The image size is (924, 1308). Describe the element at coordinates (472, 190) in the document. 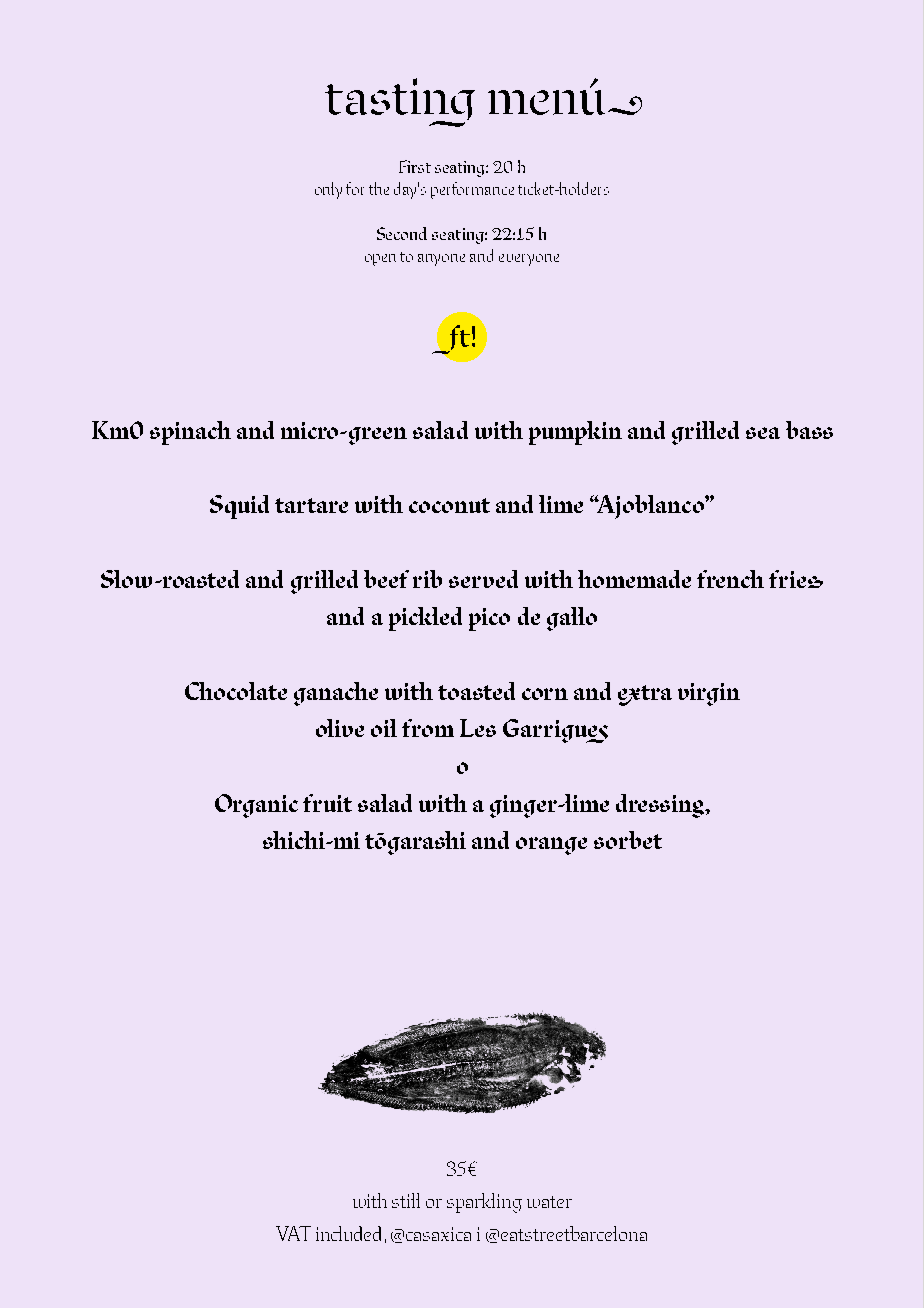

I see `performance` at that location.
